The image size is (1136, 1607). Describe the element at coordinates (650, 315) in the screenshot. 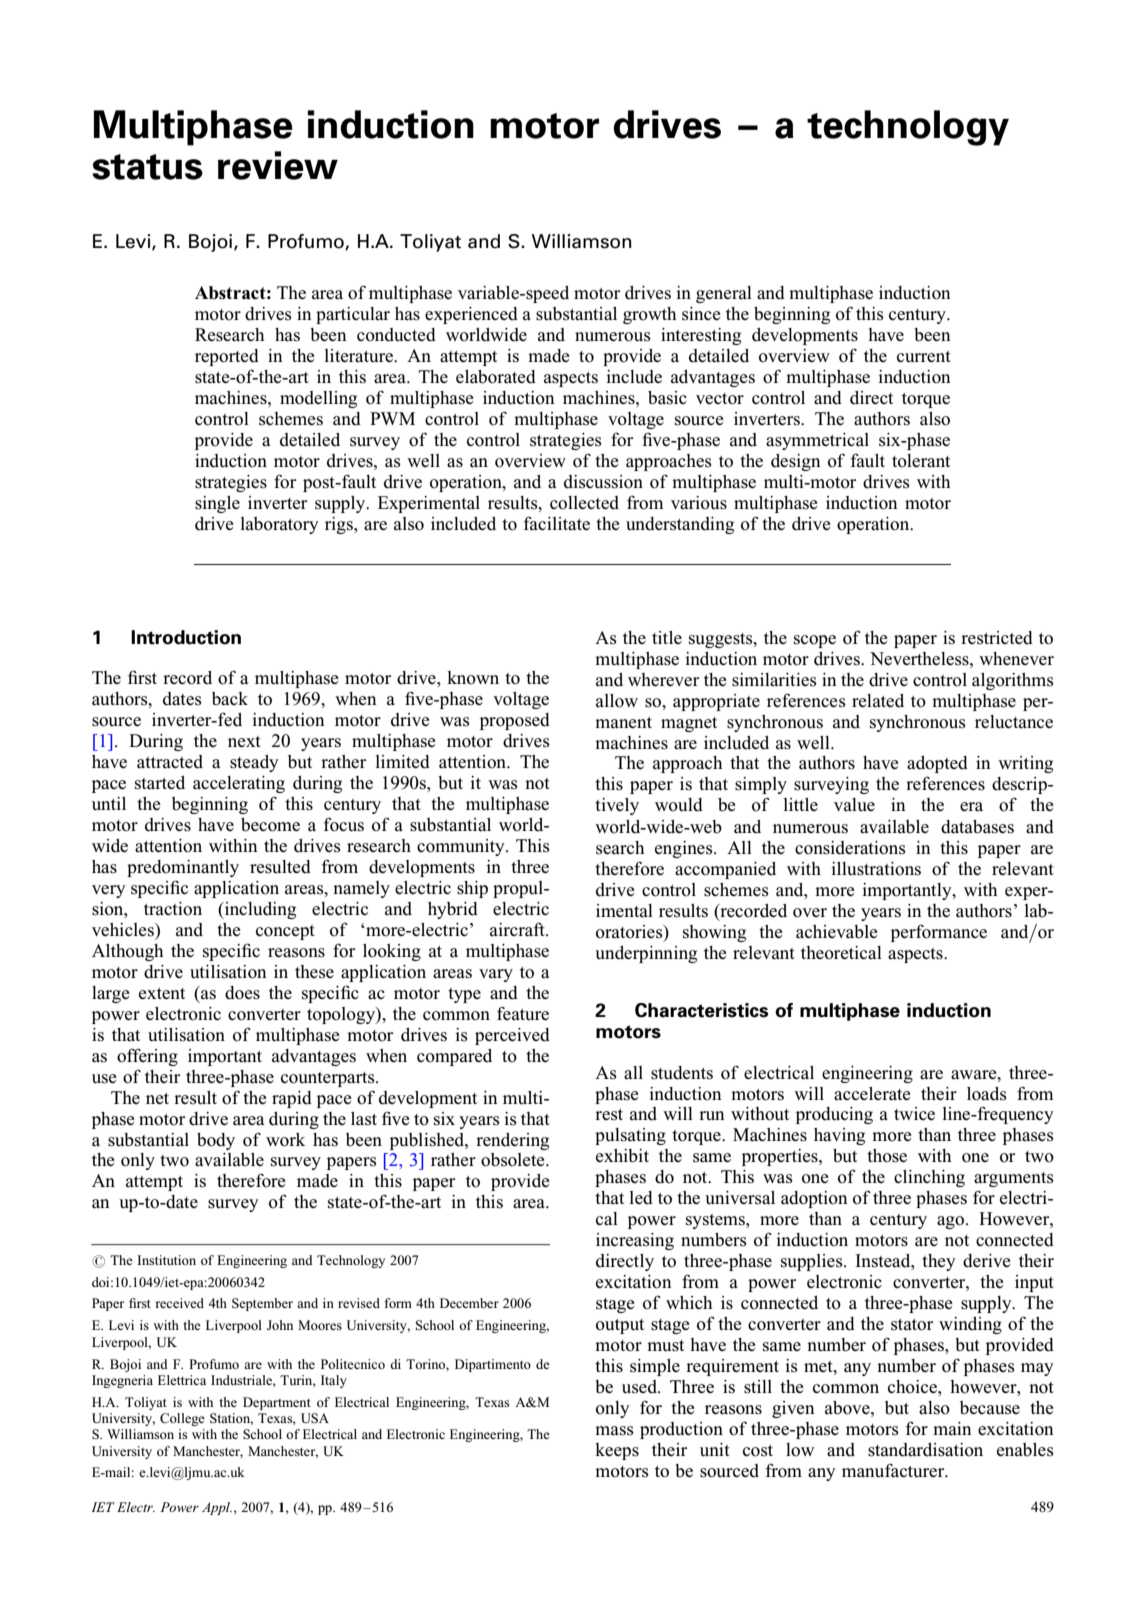

I see `growth` at that location.
